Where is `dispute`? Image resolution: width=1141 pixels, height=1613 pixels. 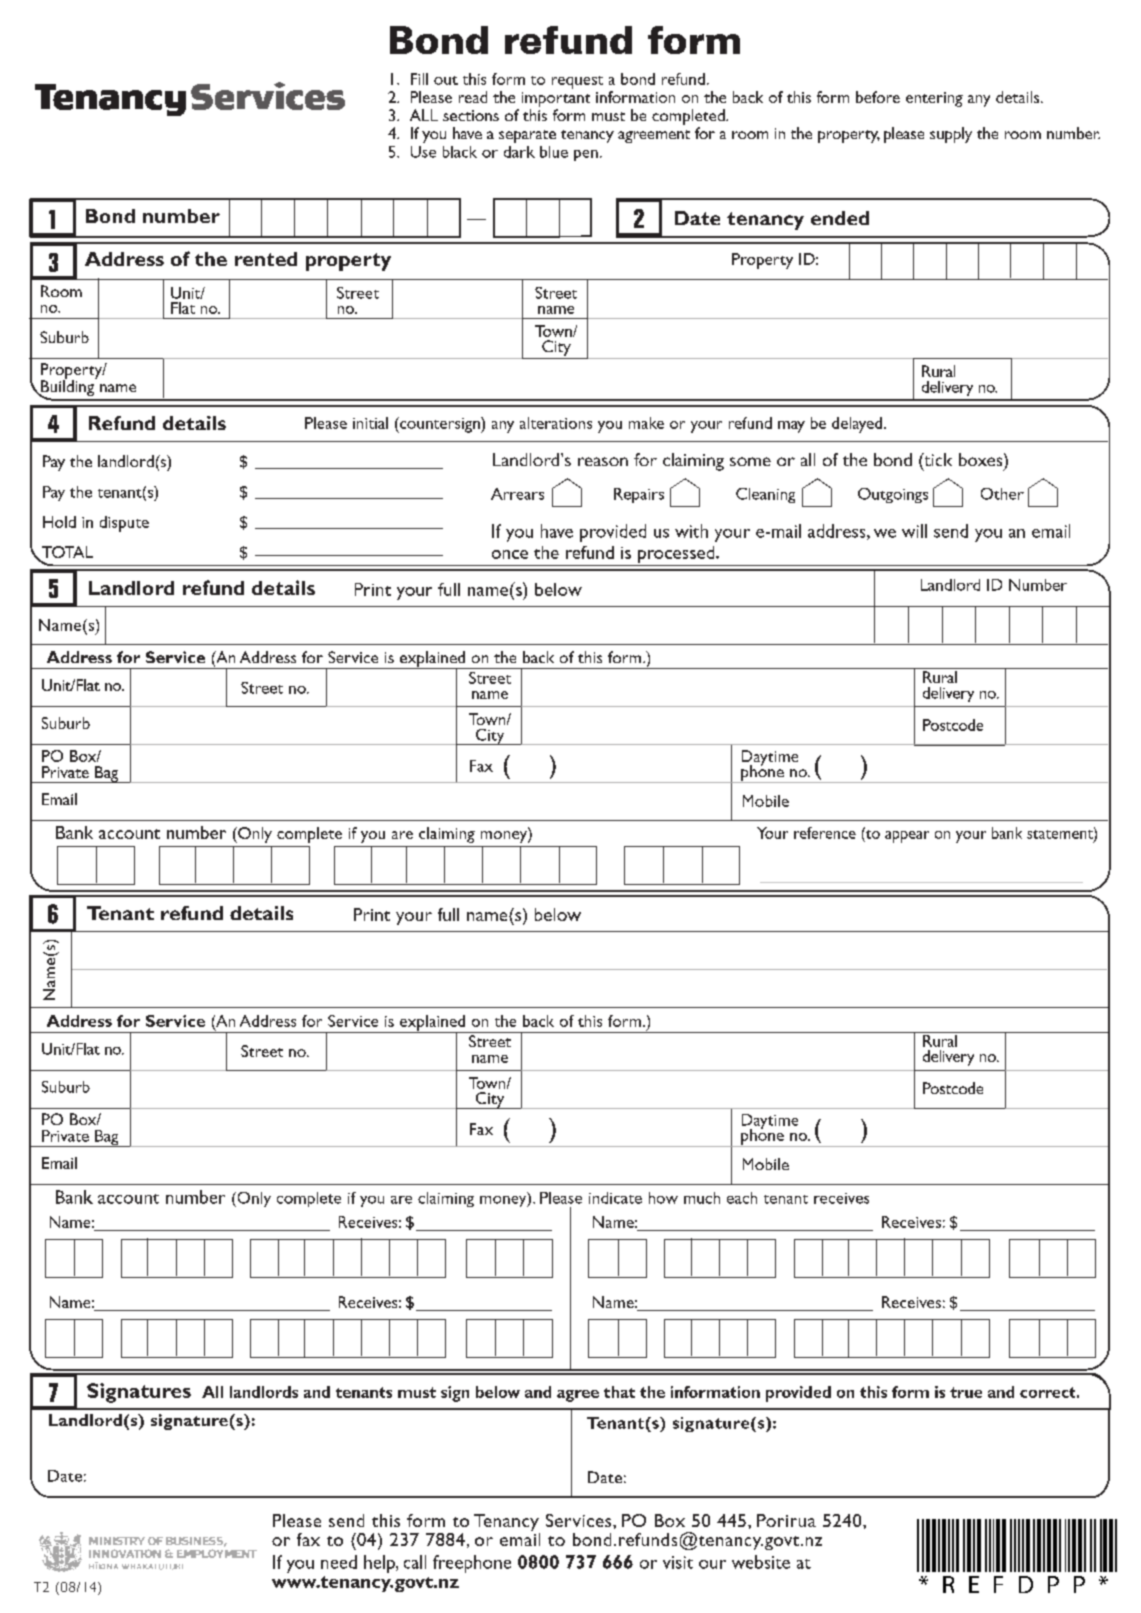
dispute is located at coordinates (124, 524).
